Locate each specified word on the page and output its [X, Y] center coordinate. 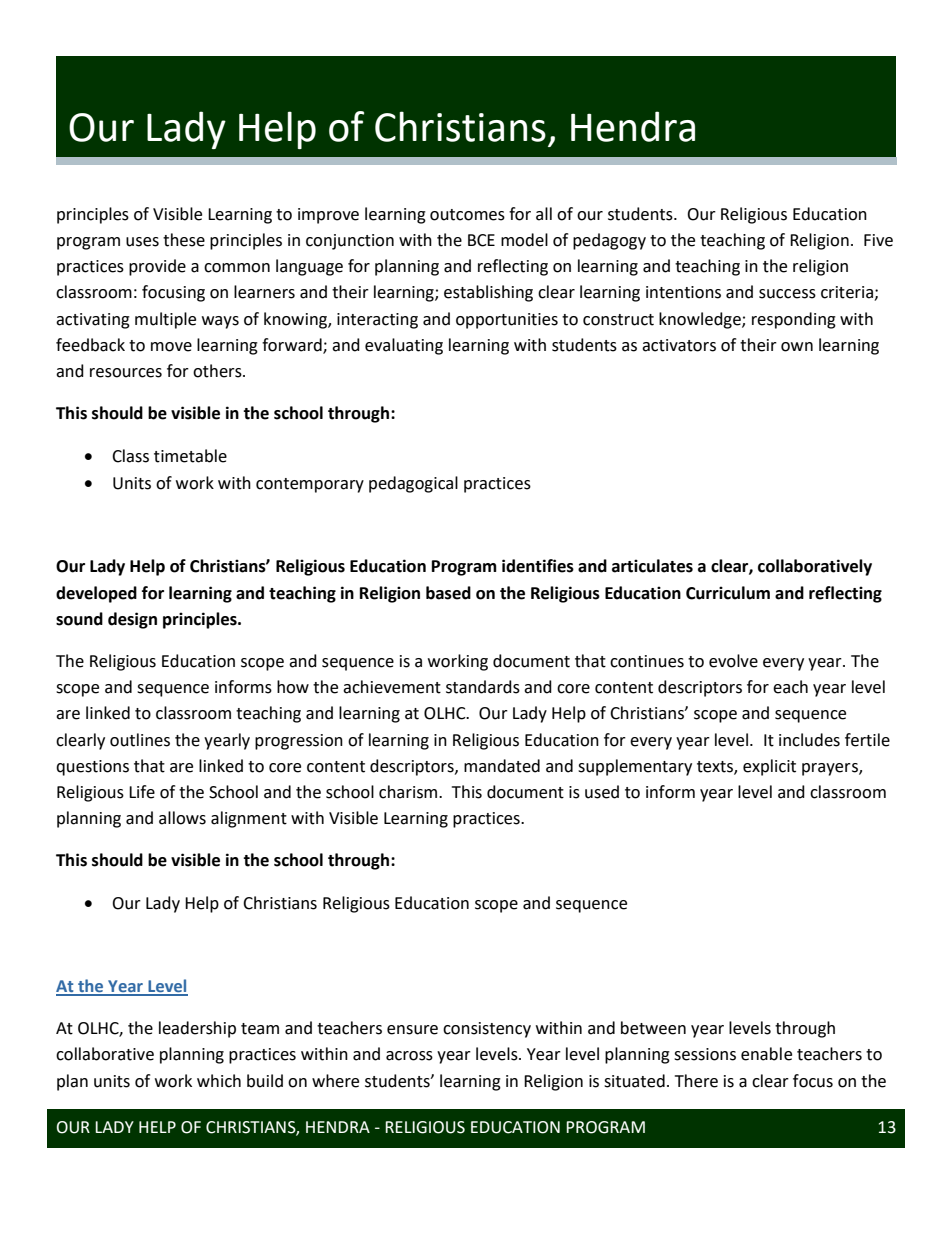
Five [878, 240]
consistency [487, 1030]
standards [483, 687]
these [184, 240]
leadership [197, 1029]
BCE [481, 240]
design [132, 620]
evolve [733, 661]
